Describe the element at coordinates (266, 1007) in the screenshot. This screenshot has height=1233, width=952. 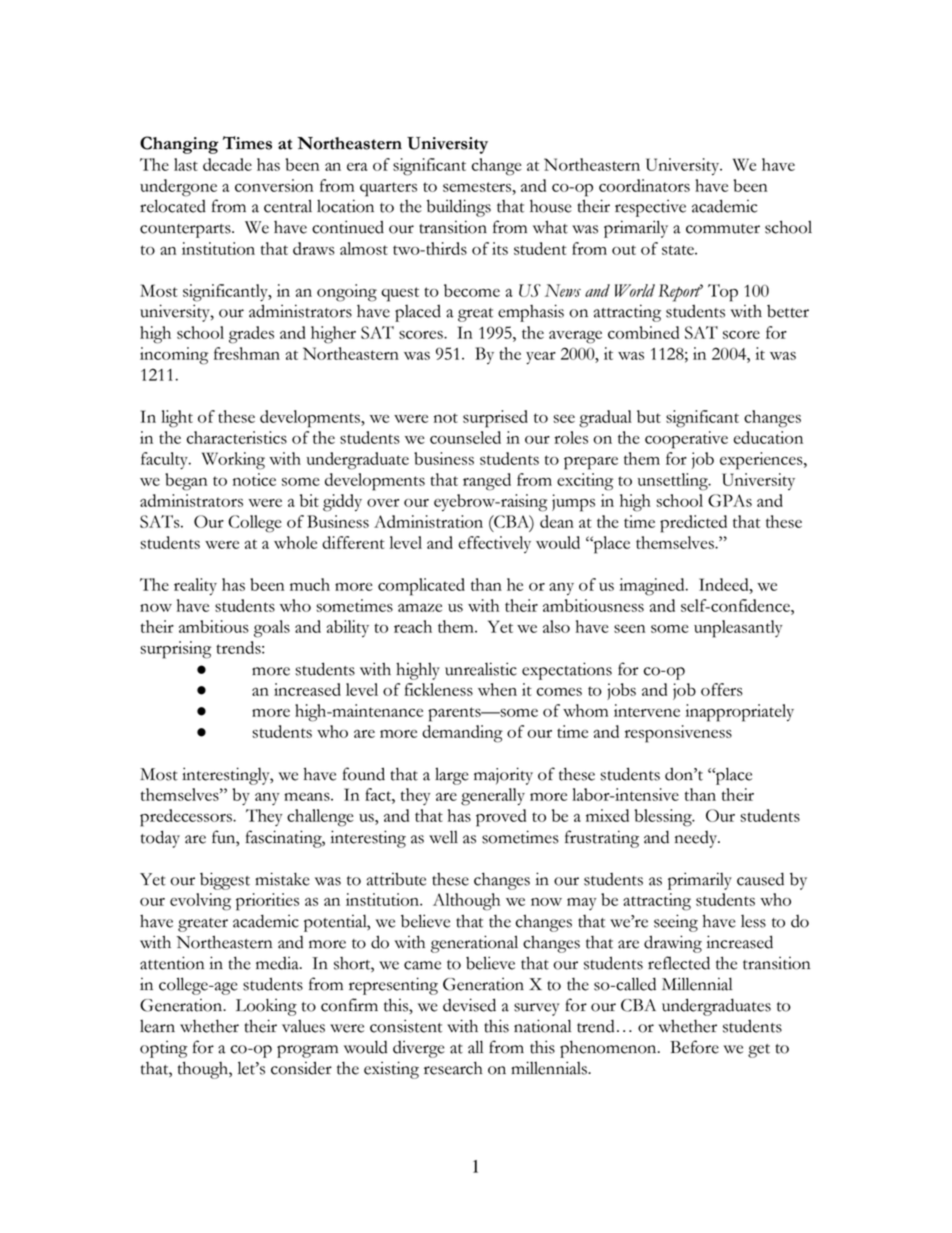
I see `Looking` at that location.
